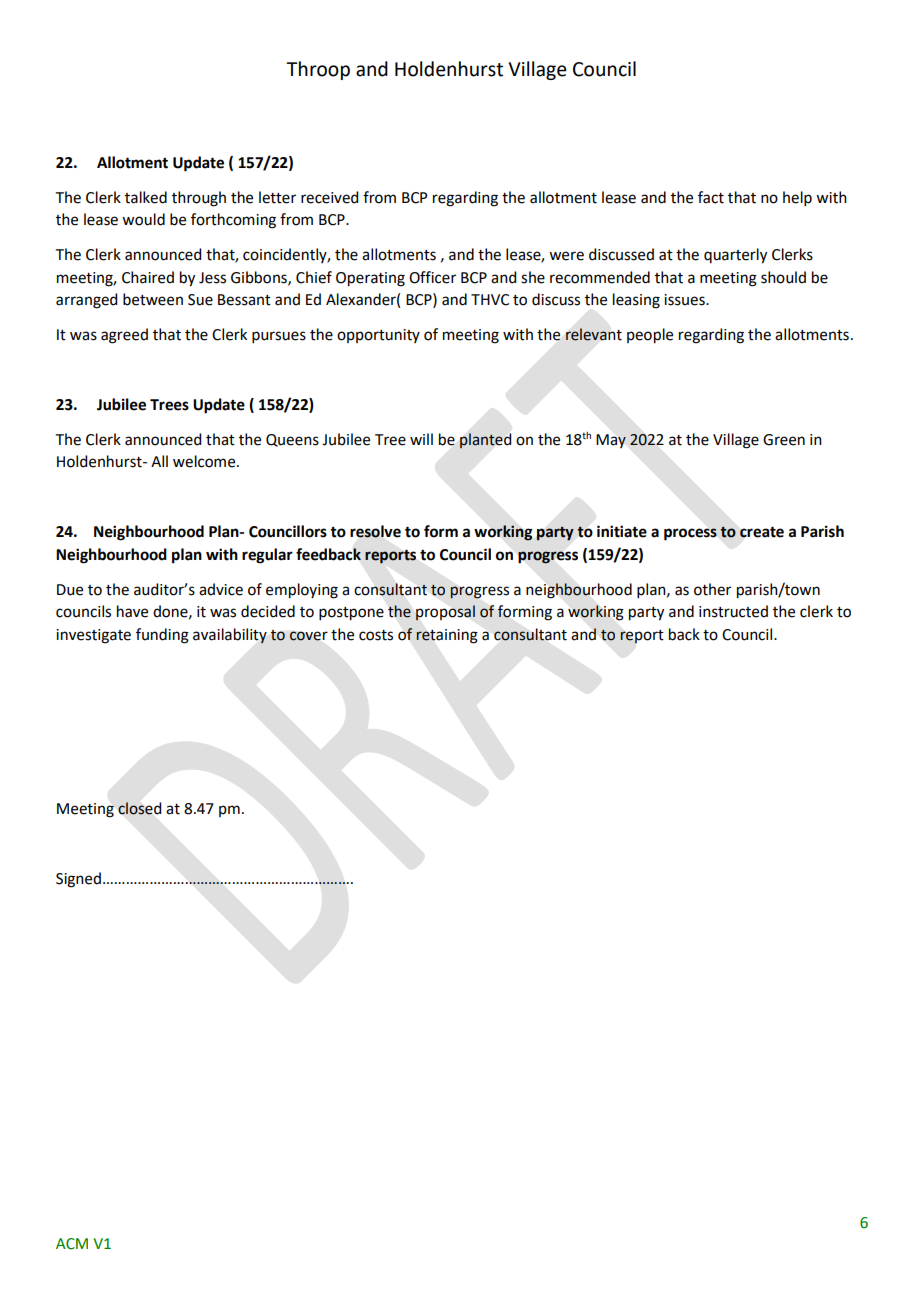 This document has width=924, height=1308. I want to click on process, so click(690, 534).
